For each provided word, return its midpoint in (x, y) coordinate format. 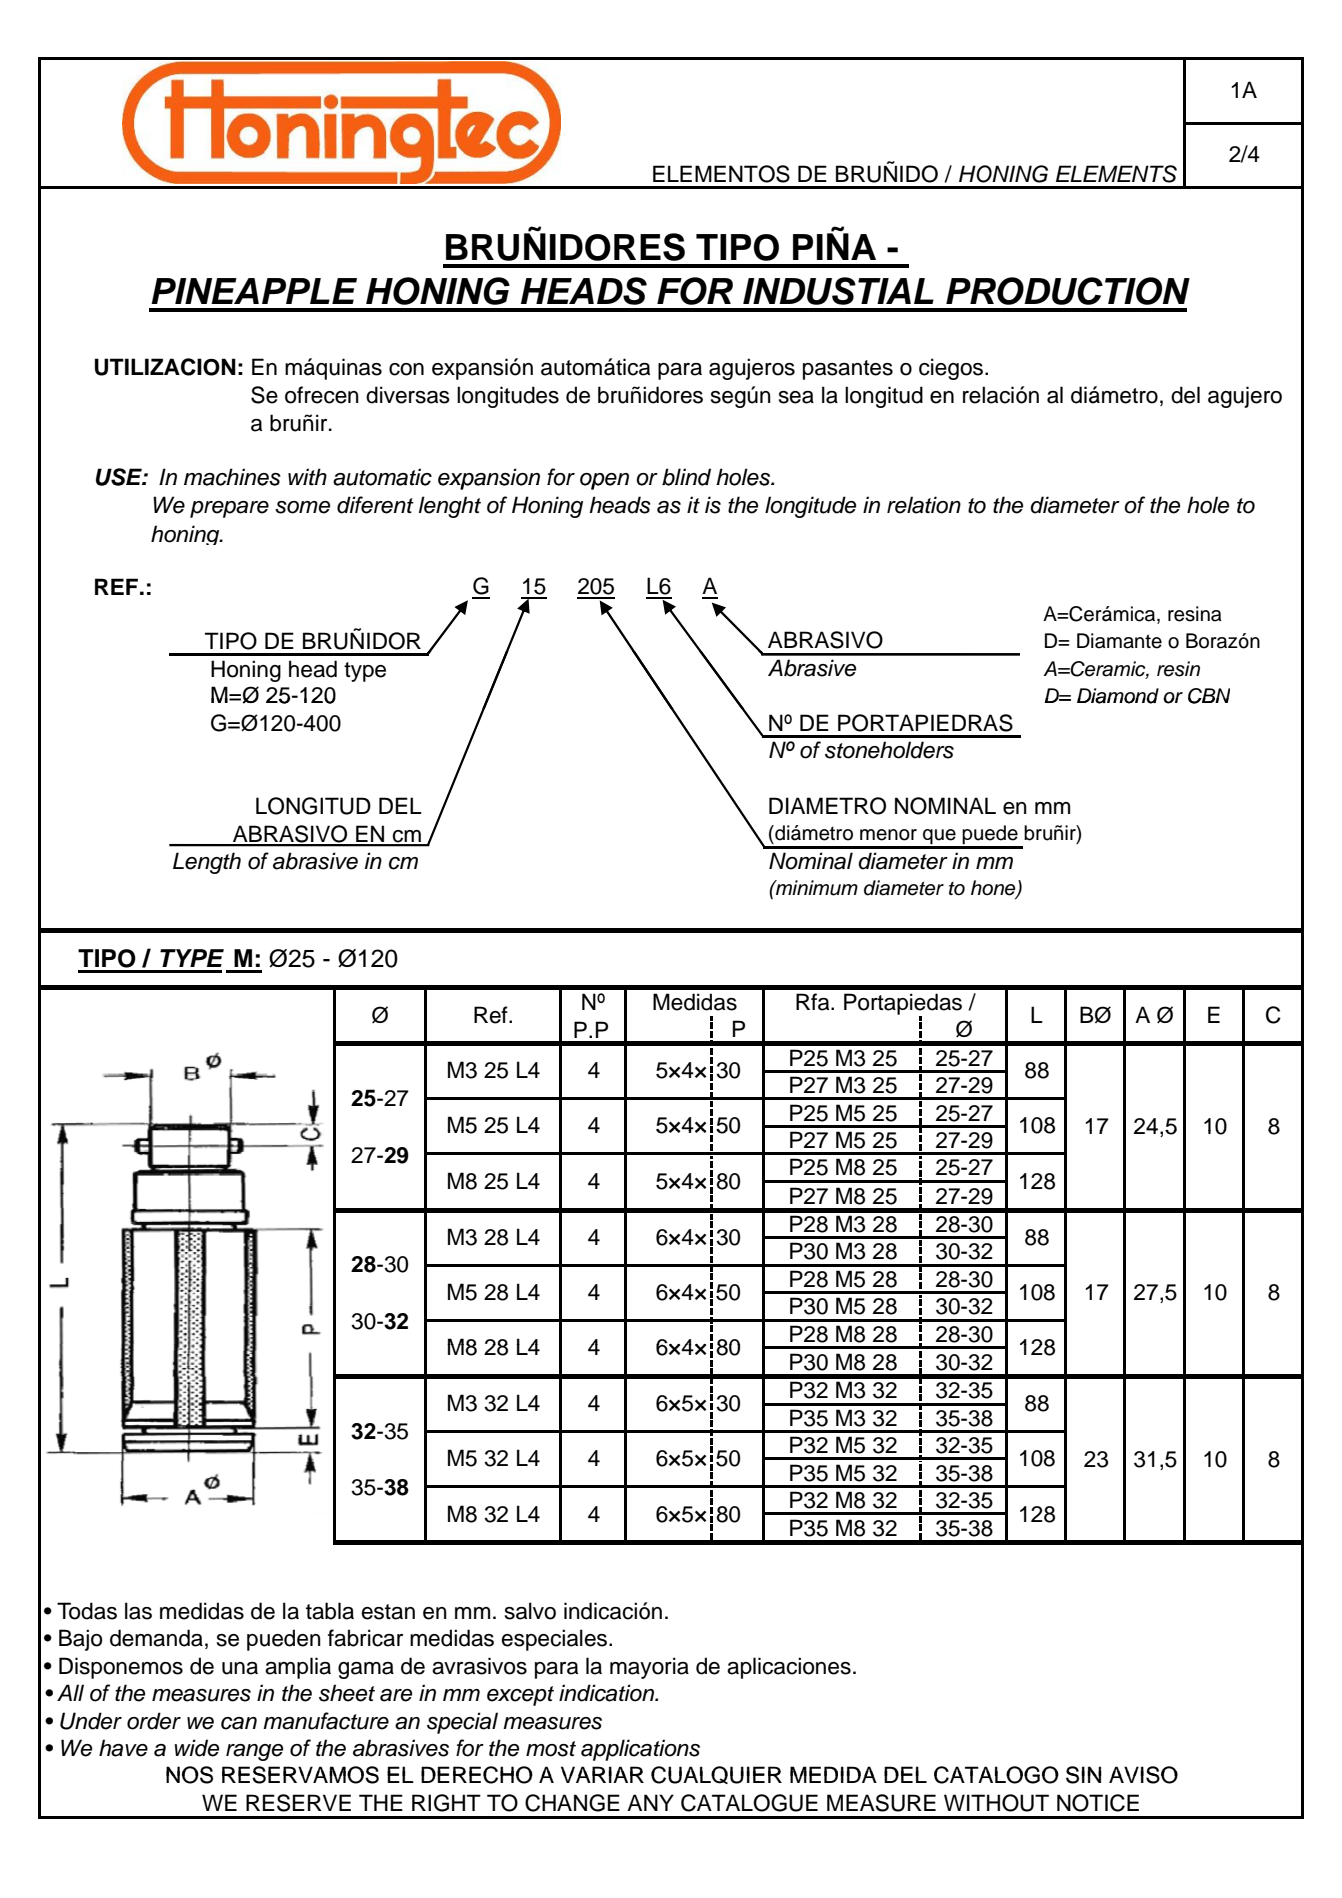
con (406, 369)
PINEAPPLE (254, 291)
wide (196, 1748)
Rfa (814, 1002)
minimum (816, 888)
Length (207, 863)
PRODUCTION (1068, 291)
